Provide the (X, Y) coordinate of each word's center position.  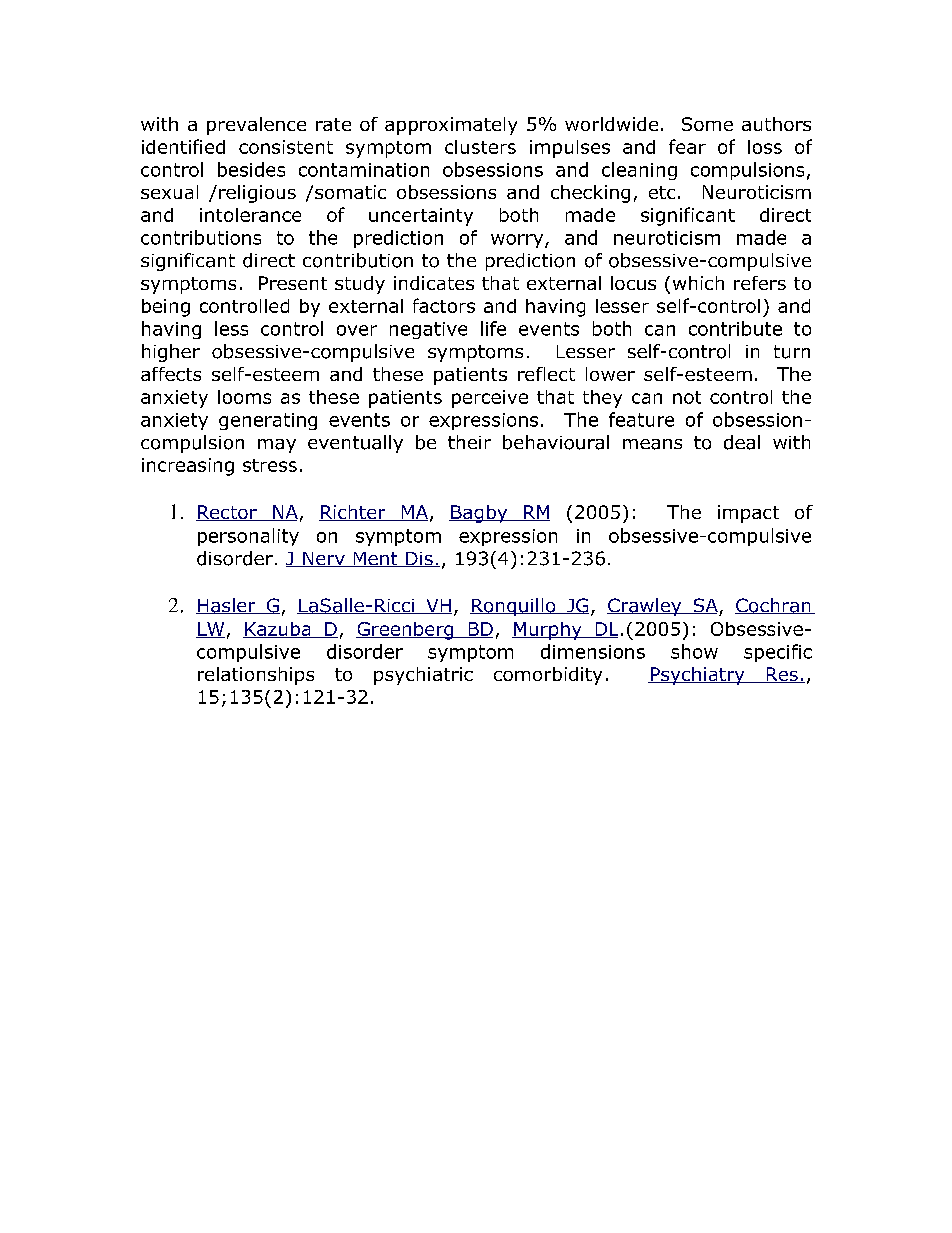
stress (270, 465)
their (469, 442)
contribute (735, 328)
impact (748, 514)
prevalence (256, 126)
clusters (480, 147)
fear (687, 146)
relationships (256, 676)
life (493, 328)
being (166, 308)
